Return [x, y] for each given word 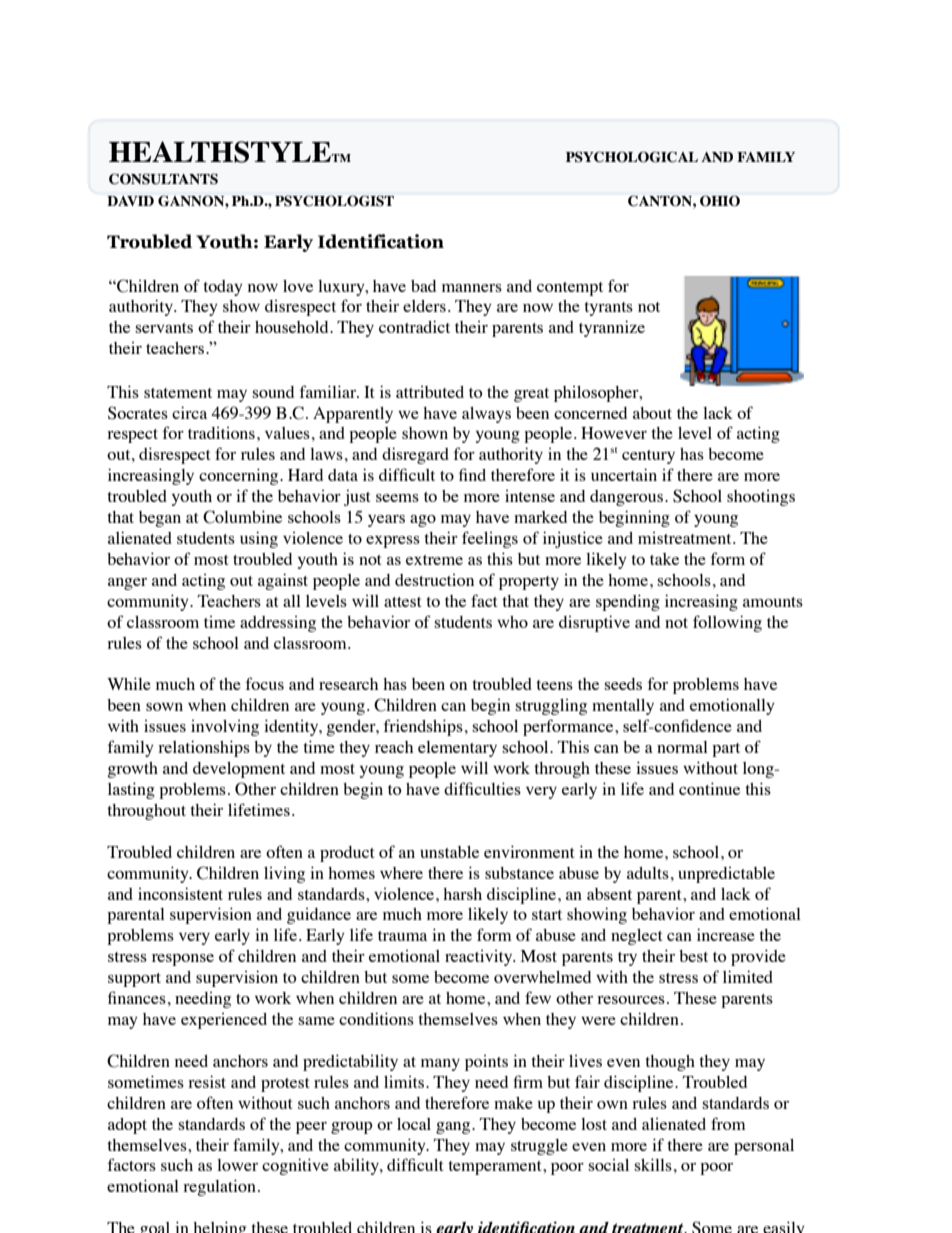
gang [454, 1128]
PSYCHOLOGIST [334, 201]
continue [709, 788]
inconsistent [180, 893]
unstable [449, 852]
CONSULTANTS [163, 179]
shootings [761, 498]
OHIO [720, 201]
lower [237, 1165]
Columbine [242, 517]
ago [423, 521]
